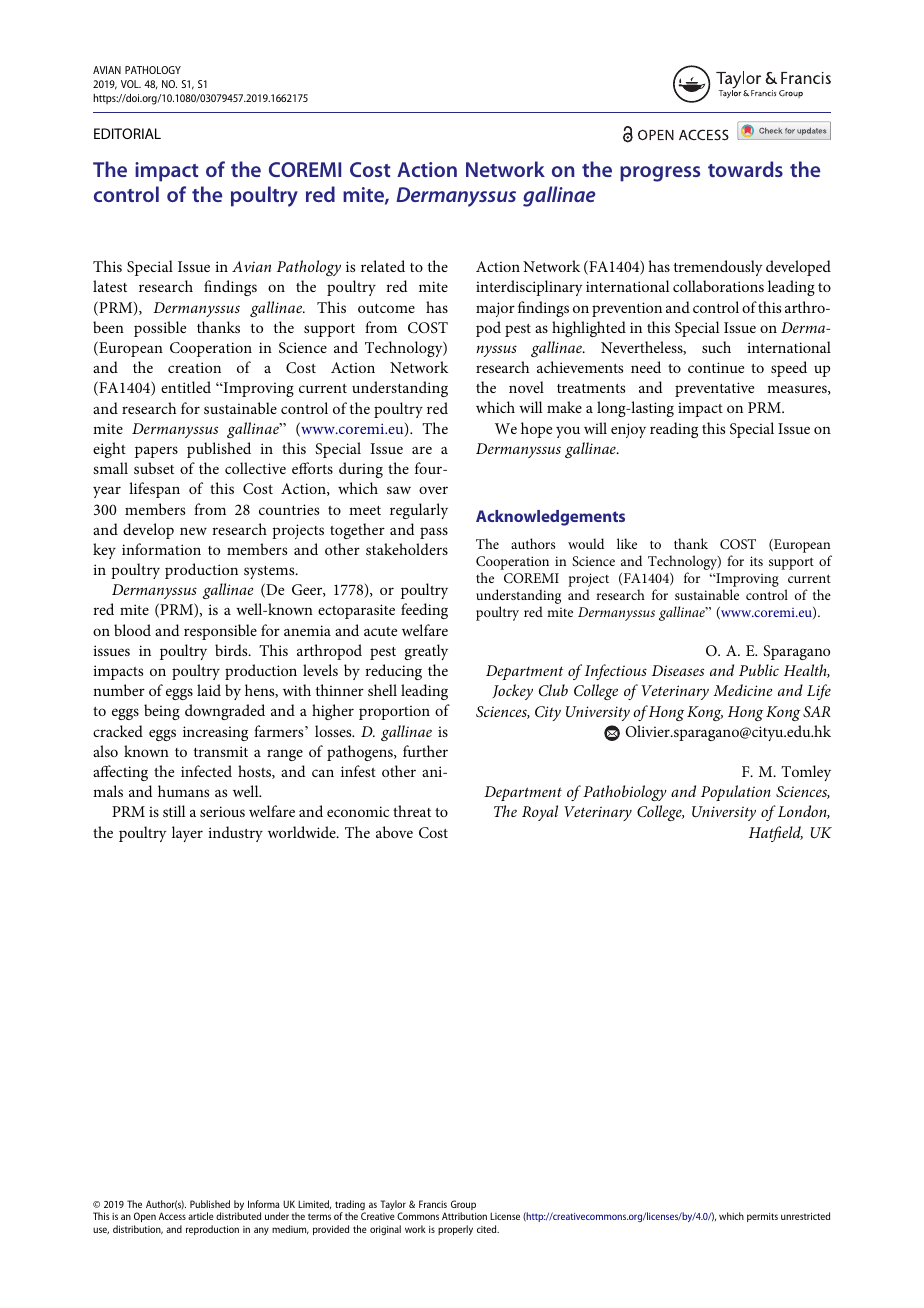  What do you see at coordinates (206, 771) in the document?
I see `infected` at bounding box center [206, 771].
